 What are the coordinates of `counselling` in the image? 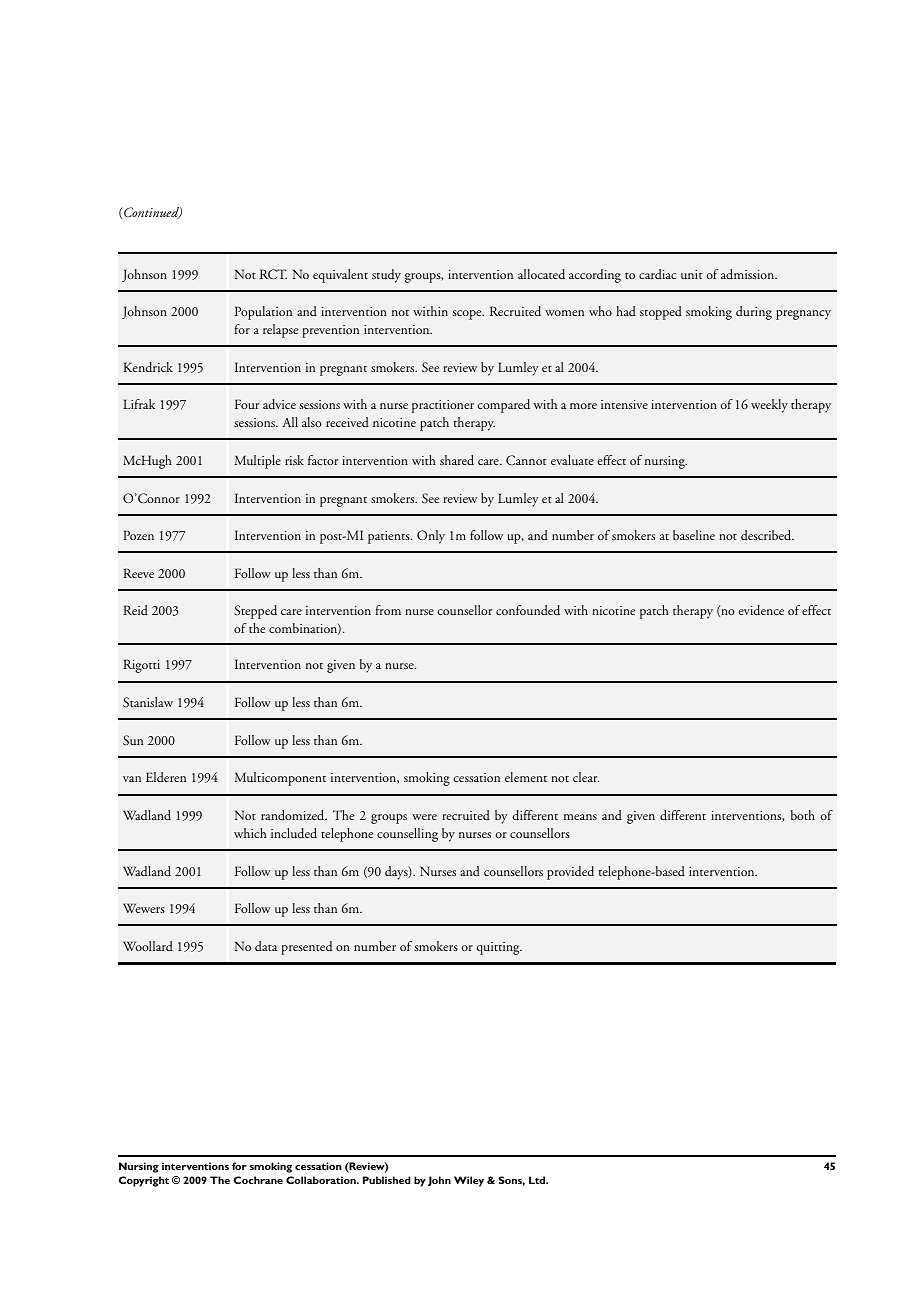 It's located at (407, 835).
